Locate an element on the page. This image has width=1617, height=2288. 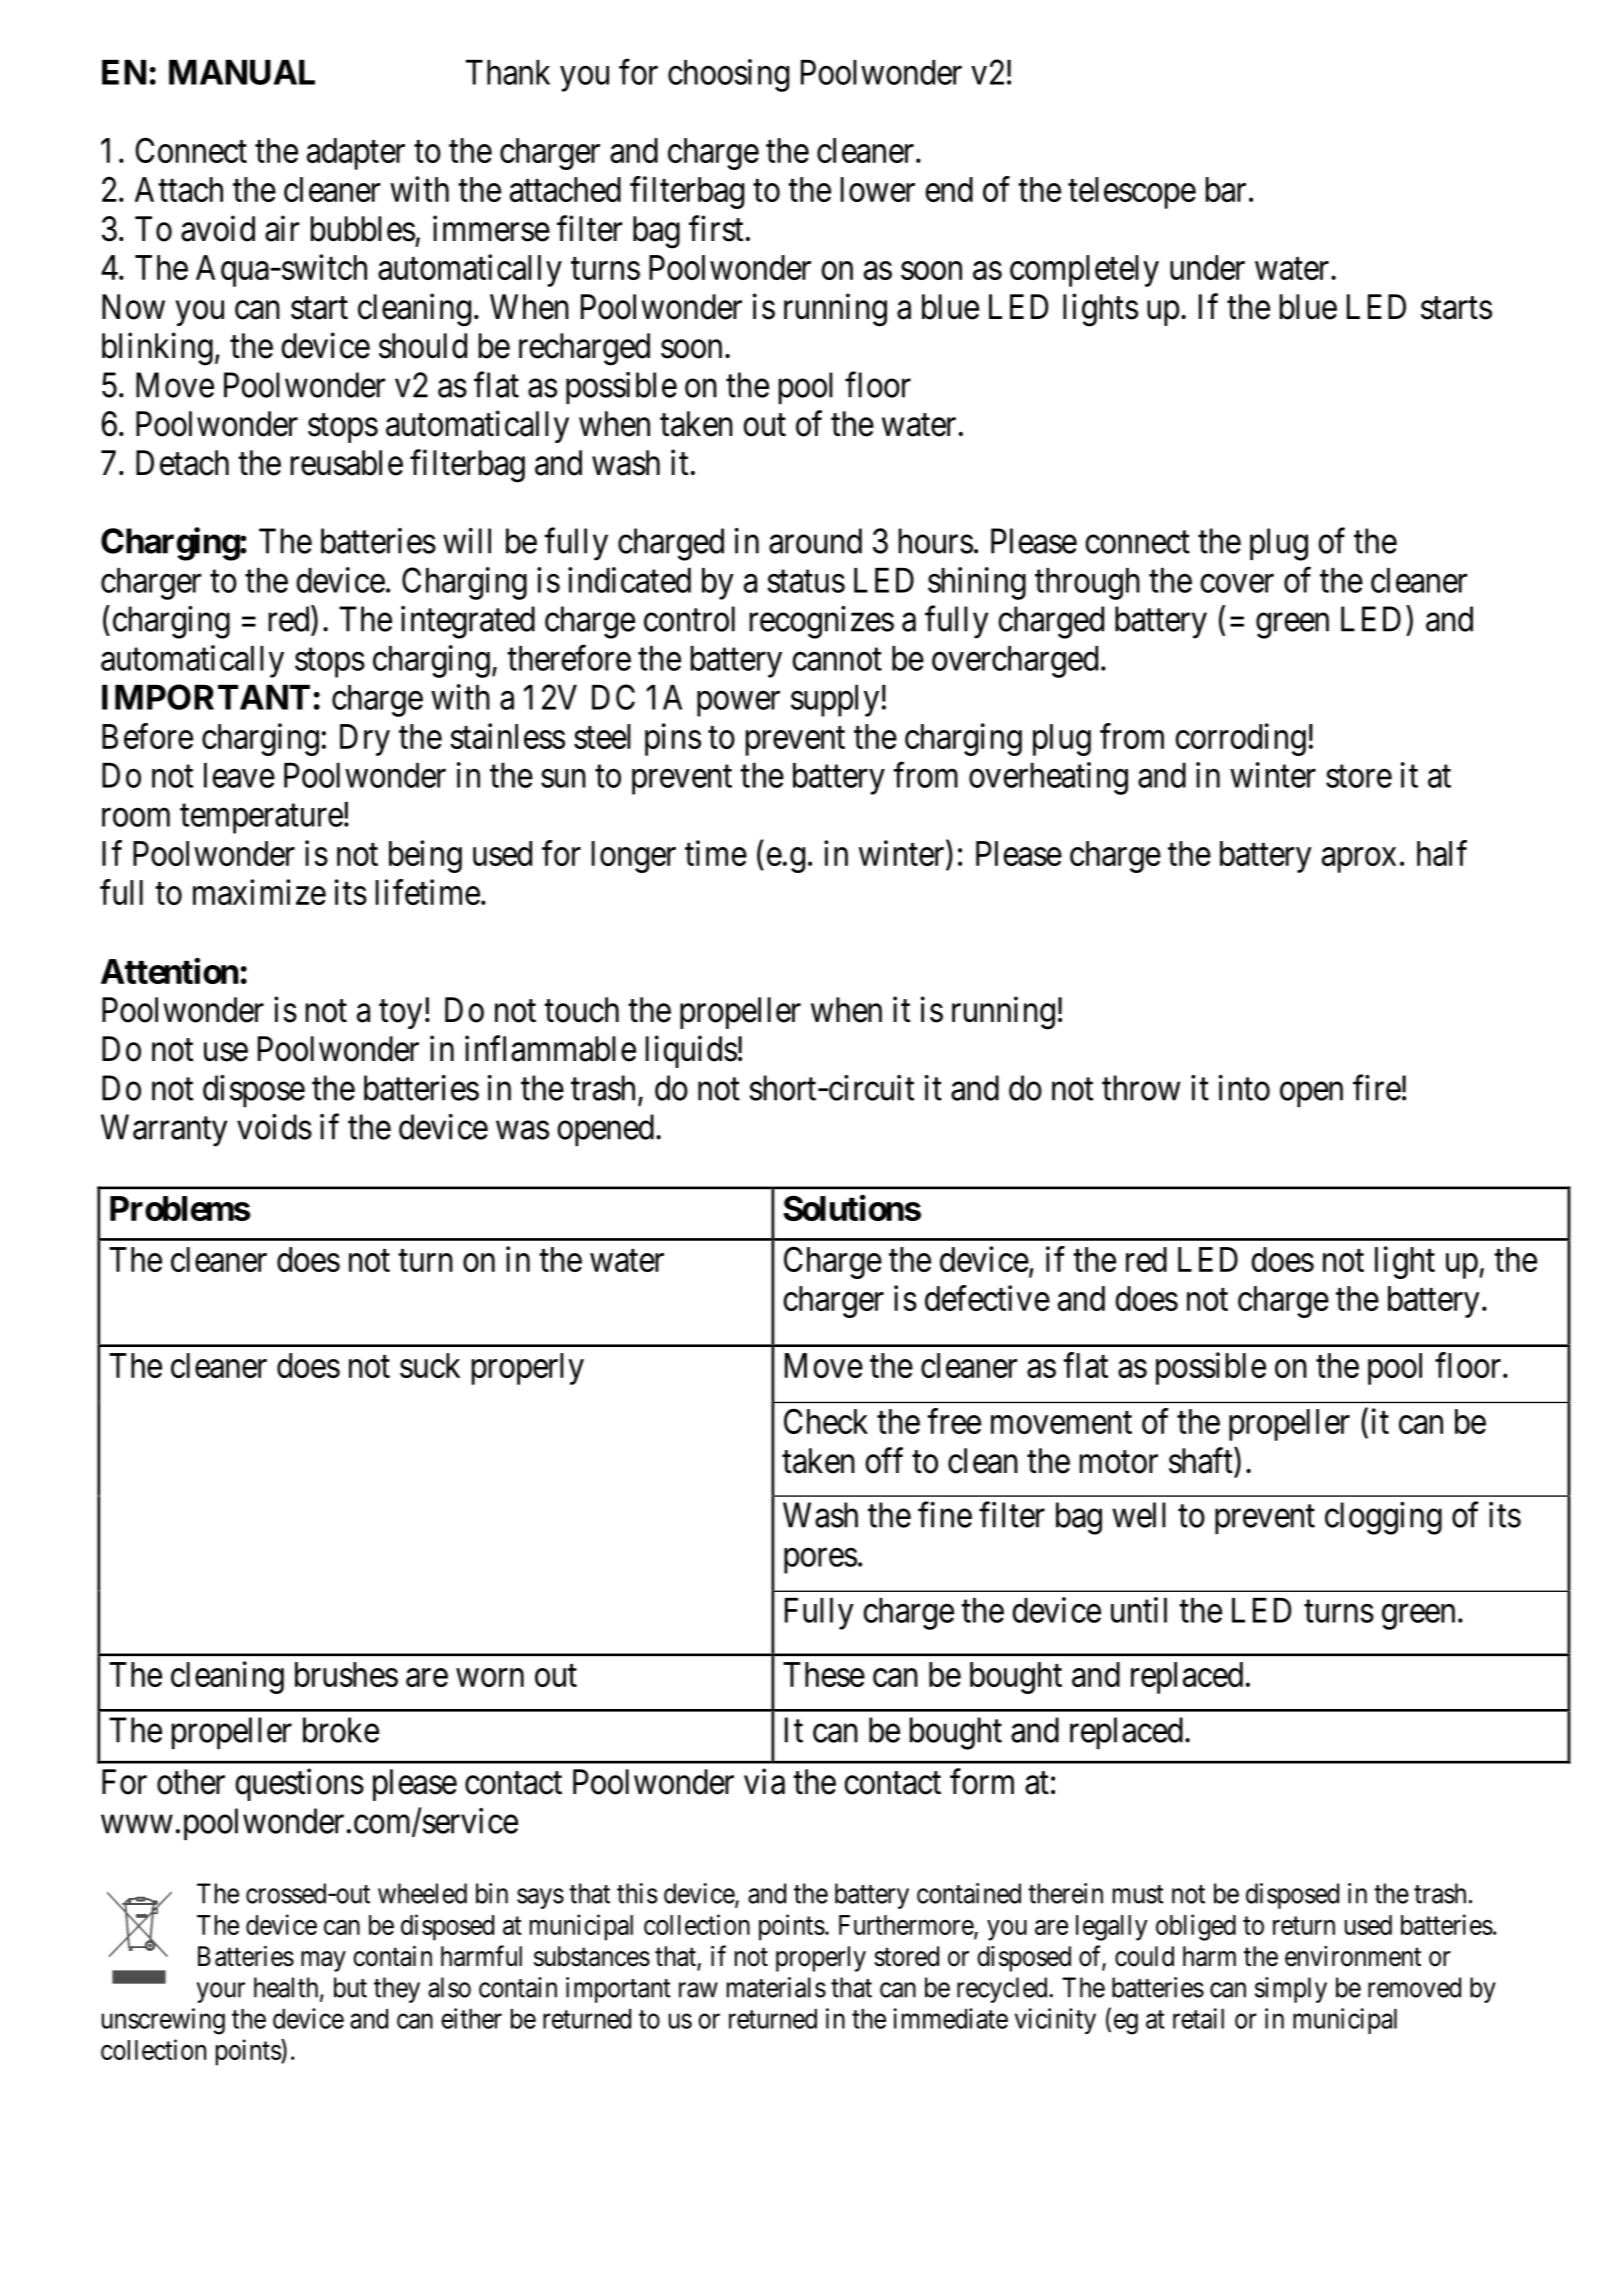
toy is located at coordinates (400, 1014).
